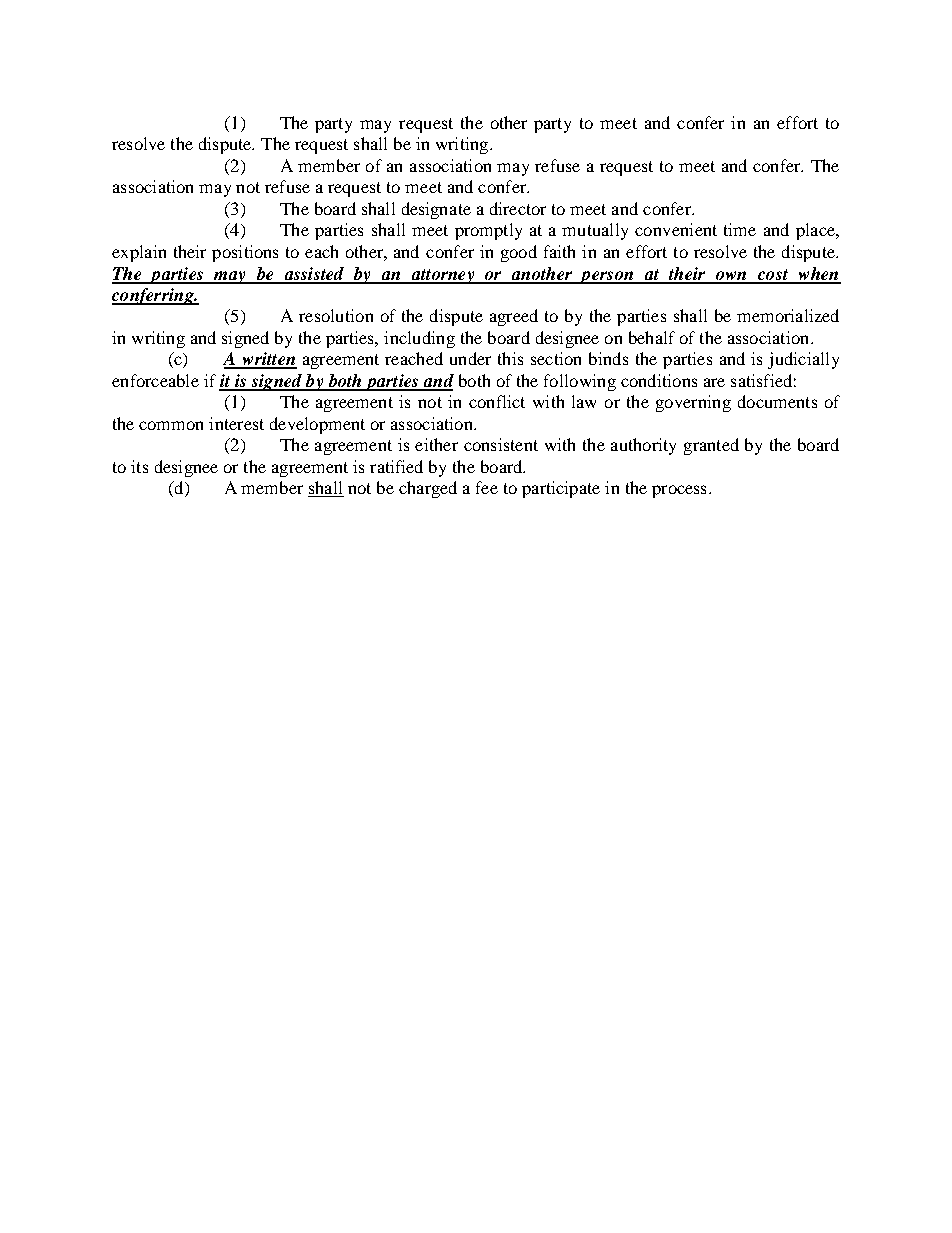 The width and height of the screenshot is (952, 1233). I want to click on written, so click(268, 360).
